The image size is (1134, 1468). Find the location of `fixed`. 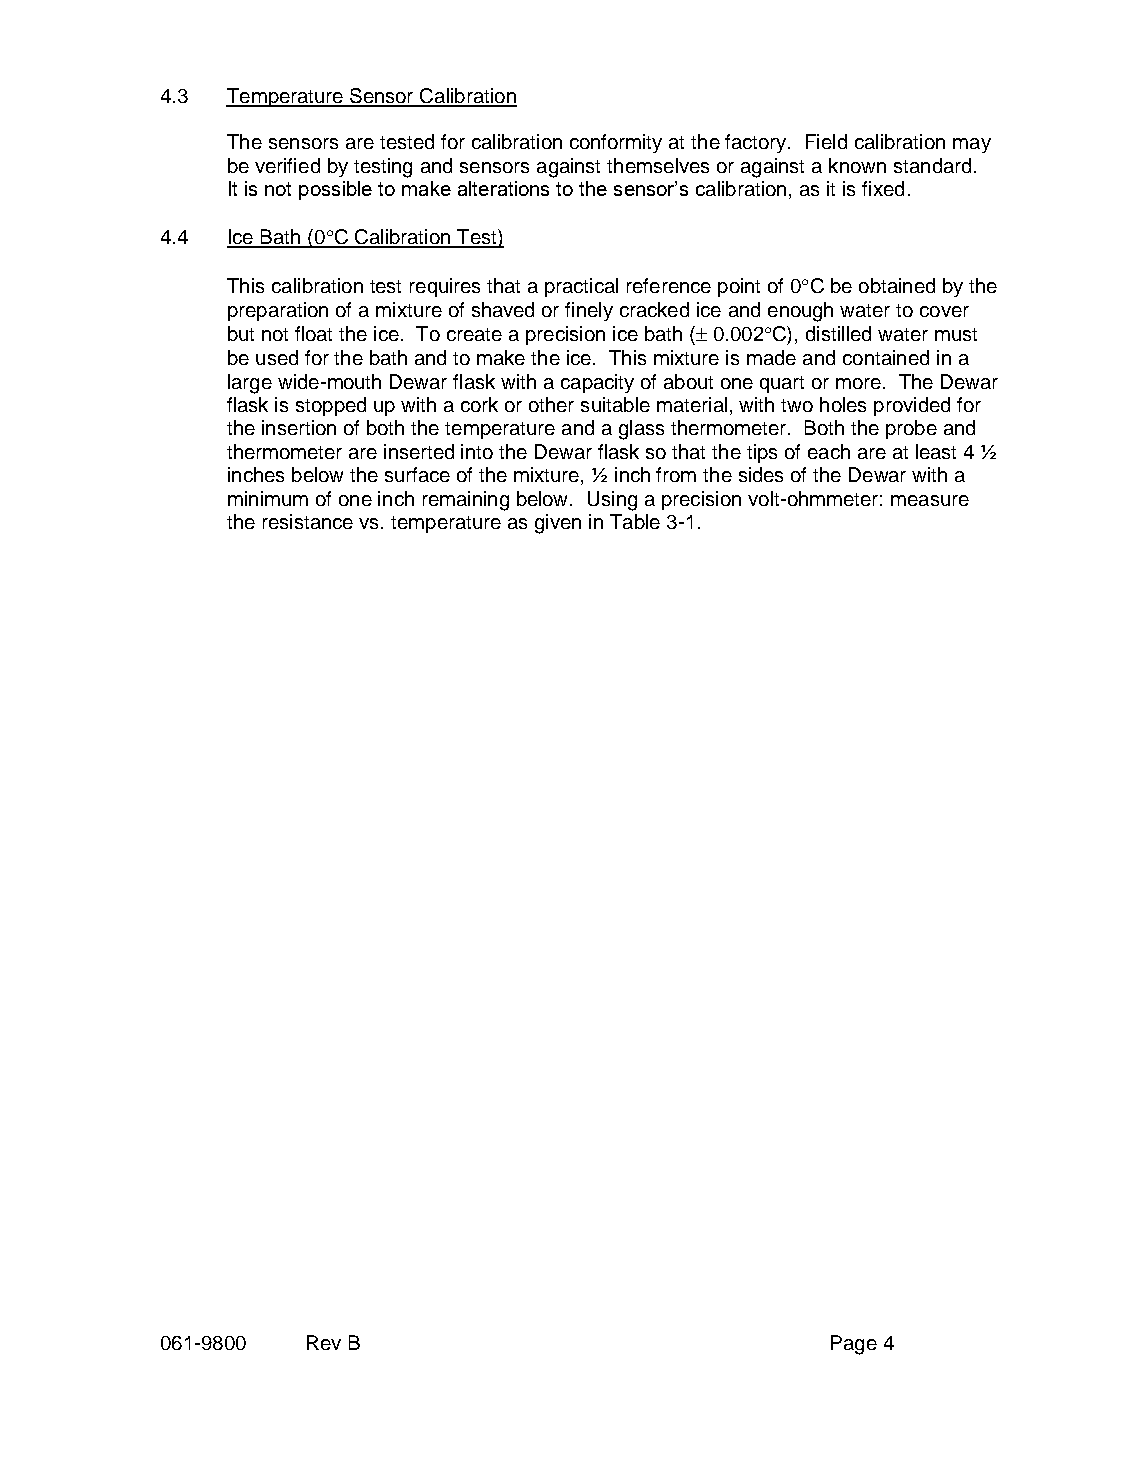

fixed is located at coordinates (883, 188).
